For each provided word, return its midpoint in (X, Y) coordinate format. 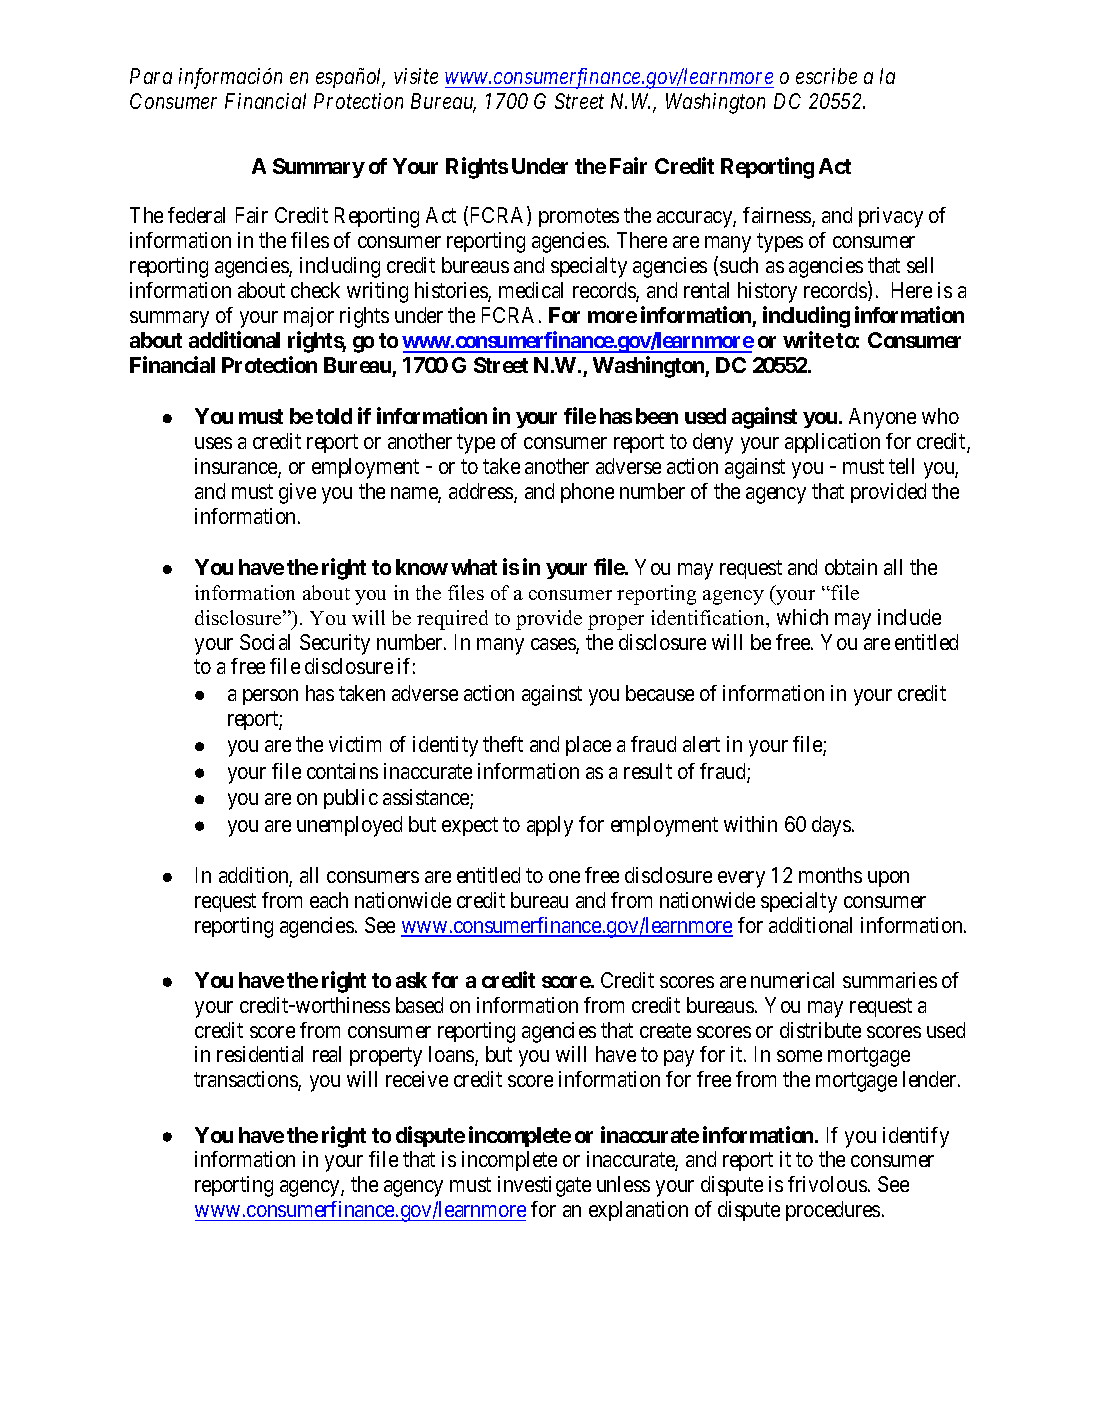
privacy (891, 217)
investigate (544, 1186)
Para (151, 76)
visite (416, 76)
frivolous (827, 1184)
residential (260, 1054)
